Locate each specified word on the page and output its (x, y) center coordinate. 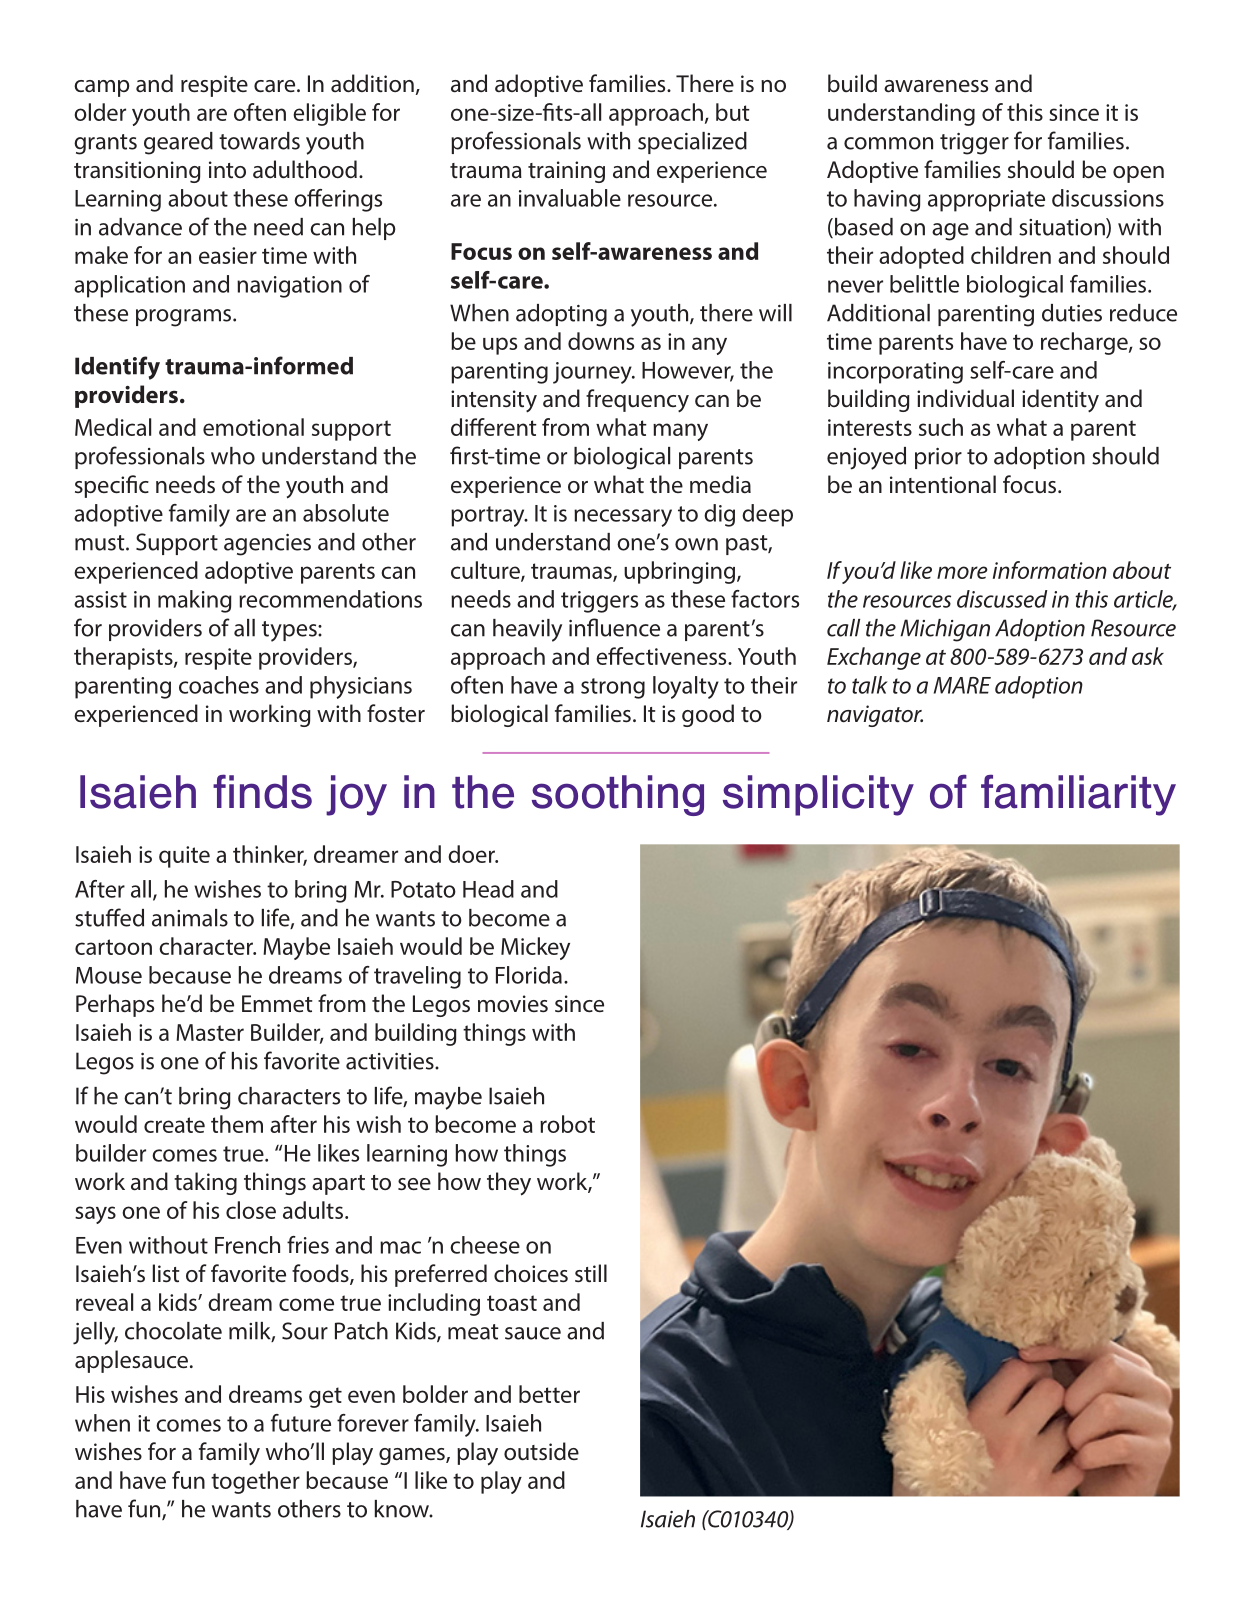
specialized (692, 143)
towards (259, 141)
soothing (618, 795)
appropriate (986, 201)
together (255, 1482)
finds (262, 791)
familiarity (1078, 795)
